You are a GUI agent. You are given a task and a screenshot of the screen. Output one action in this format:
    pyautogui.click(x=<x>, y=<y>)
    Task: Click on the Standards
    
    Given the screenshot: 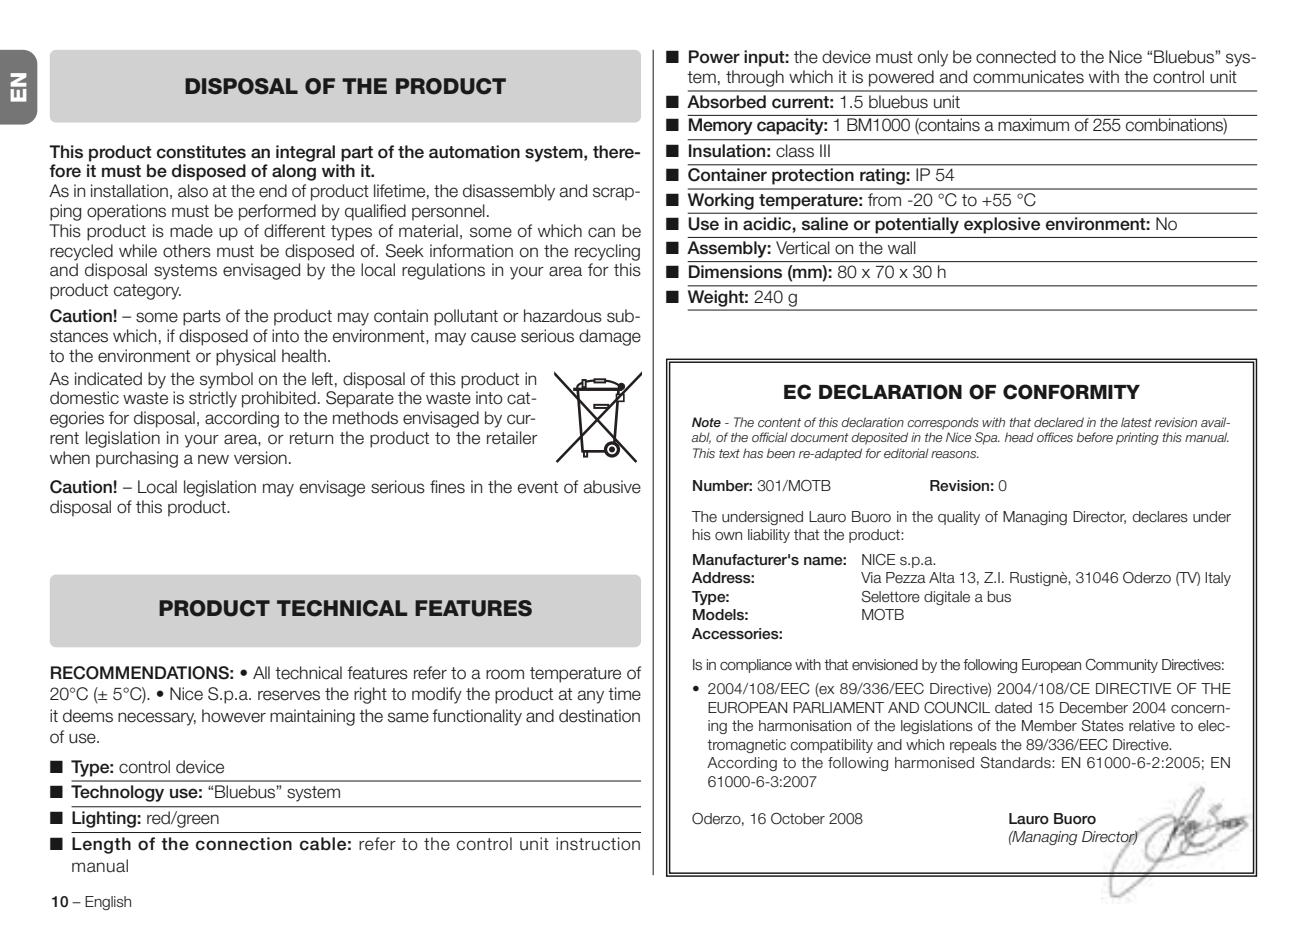 What is the action you would take?
    pyautogui.click(x=1017, y=763)
